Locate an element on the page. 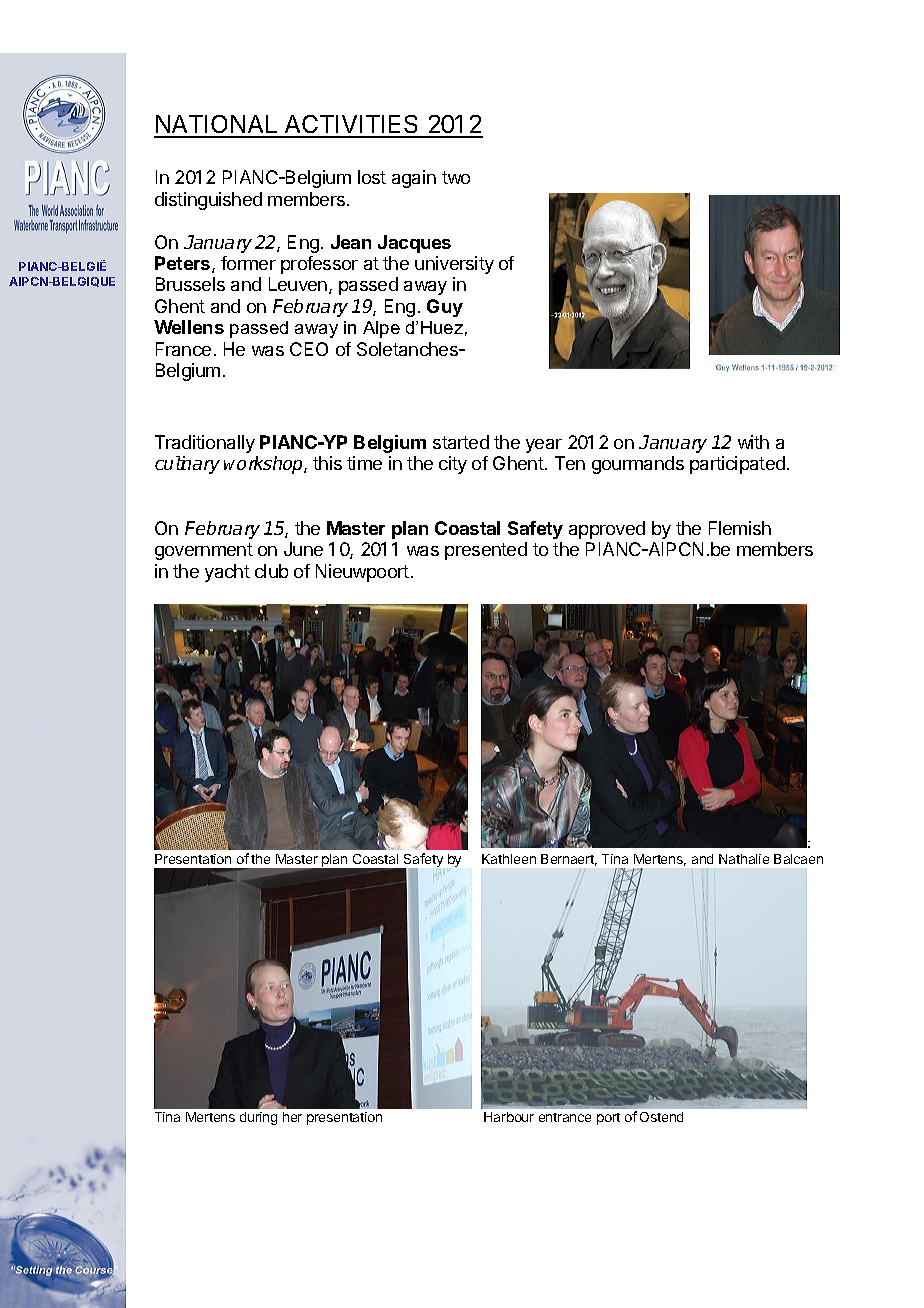  port is located at coordinates (608, 1119).
